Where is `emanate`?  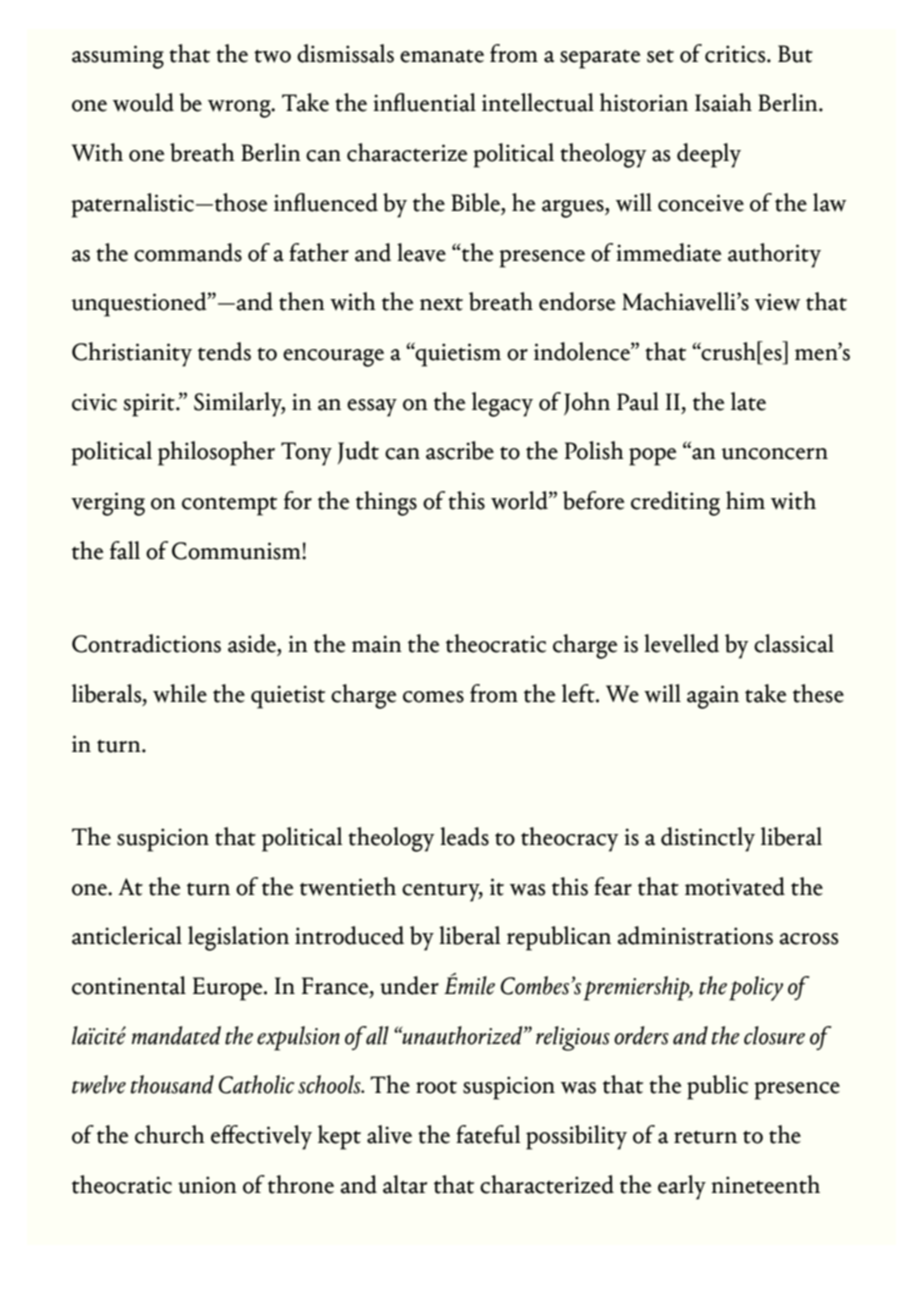
emanate is located at coordinates (442, 56).
